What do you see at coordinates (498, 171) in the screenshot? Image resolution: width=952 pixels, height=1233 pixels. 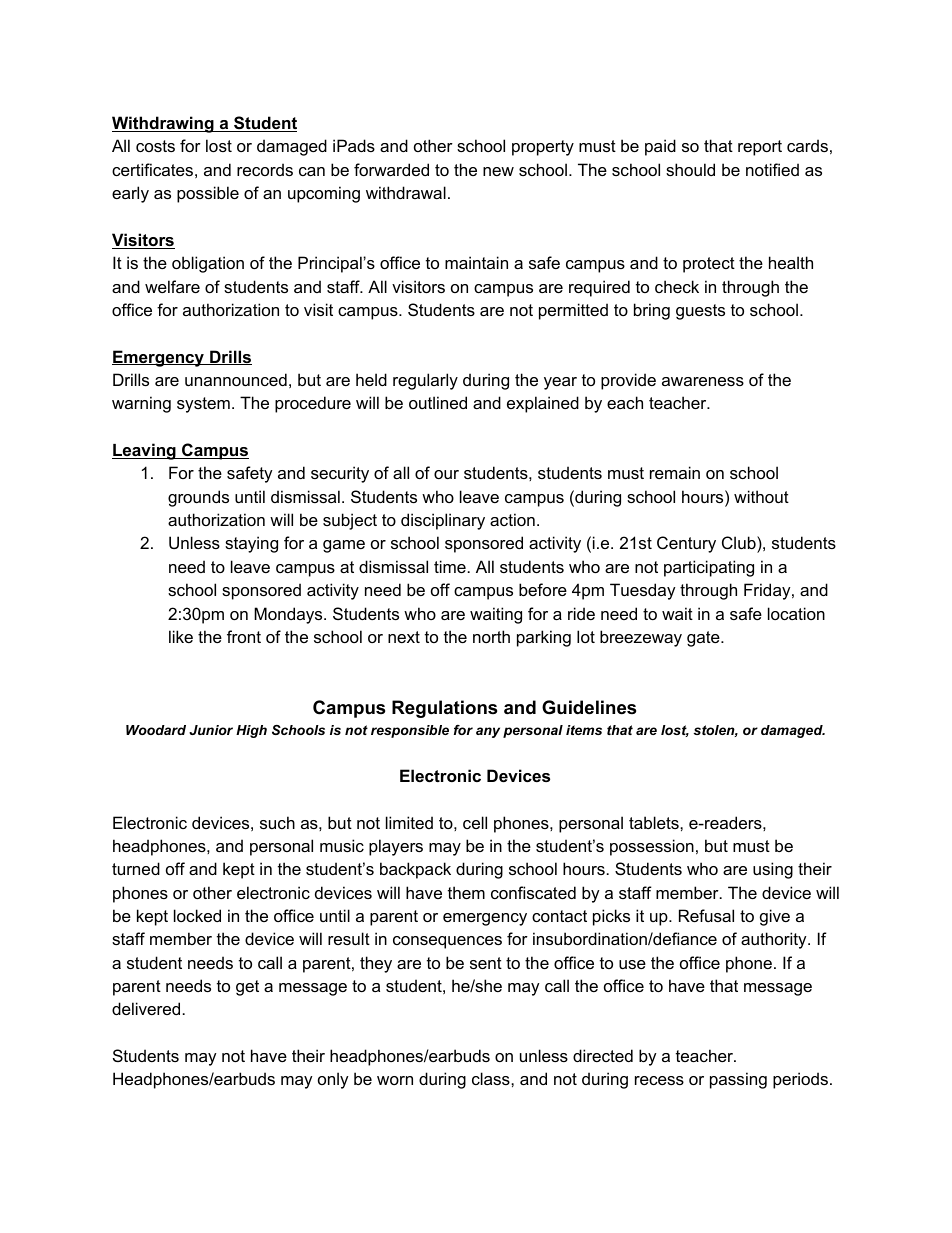 I see `new` at bounding box center [498, 171].
